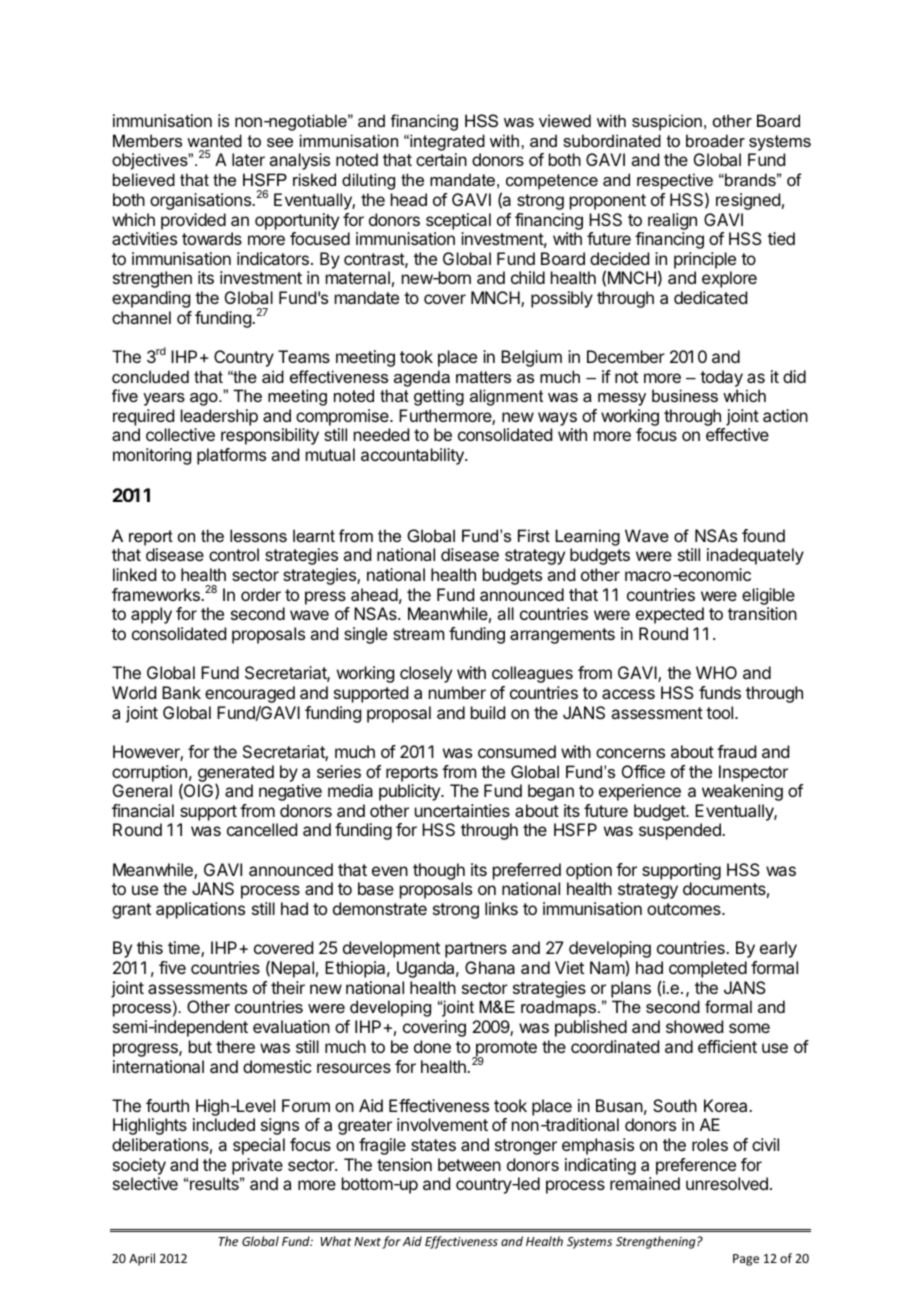 This image has height=1308, width=924. What do you see at coordinates (214, 140) in the image?
I see `wanted` at bounding box center [214, 140].
